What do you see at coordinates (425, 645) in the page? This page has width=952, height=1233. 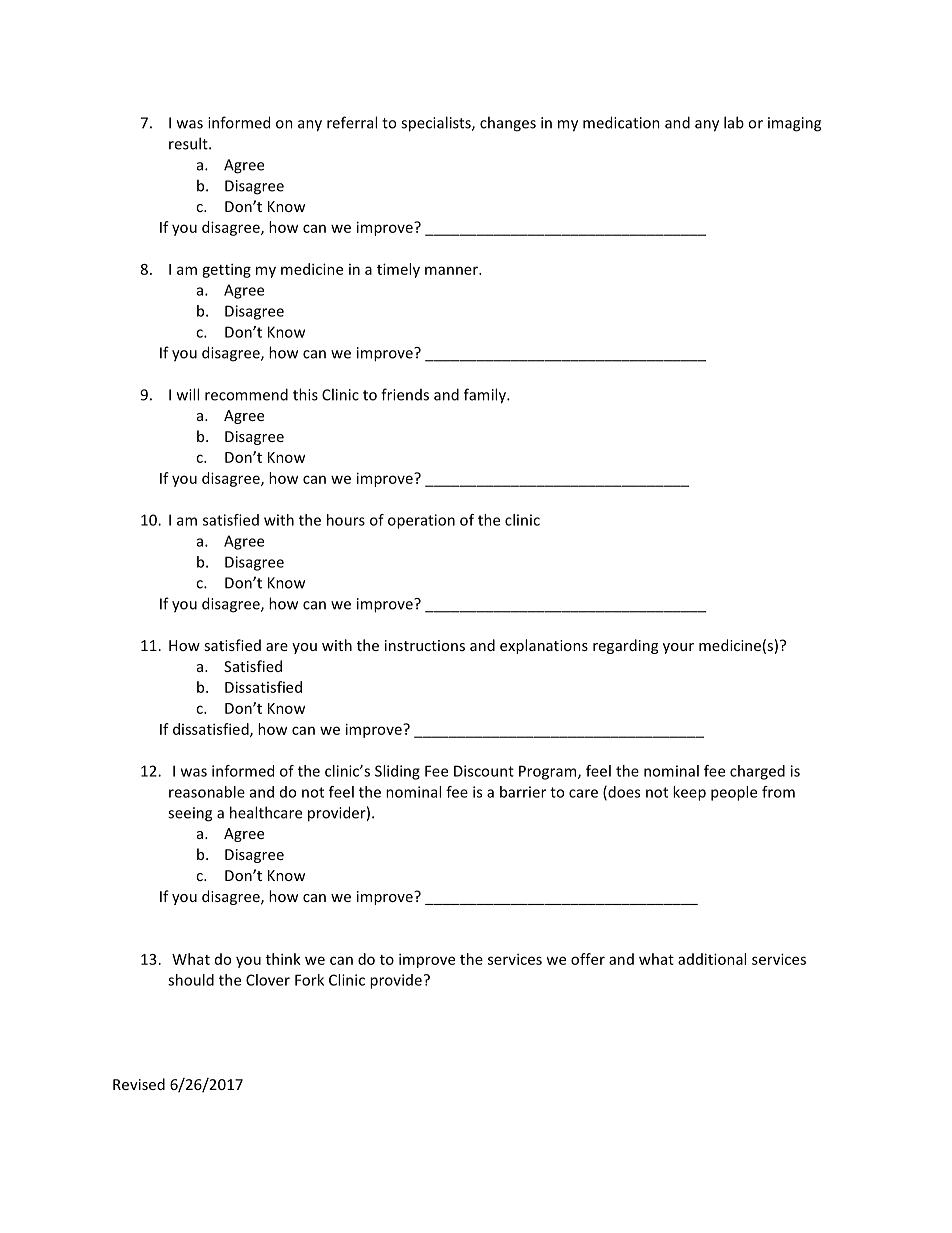 I see `instructions` at bounding box center [425, 645].
